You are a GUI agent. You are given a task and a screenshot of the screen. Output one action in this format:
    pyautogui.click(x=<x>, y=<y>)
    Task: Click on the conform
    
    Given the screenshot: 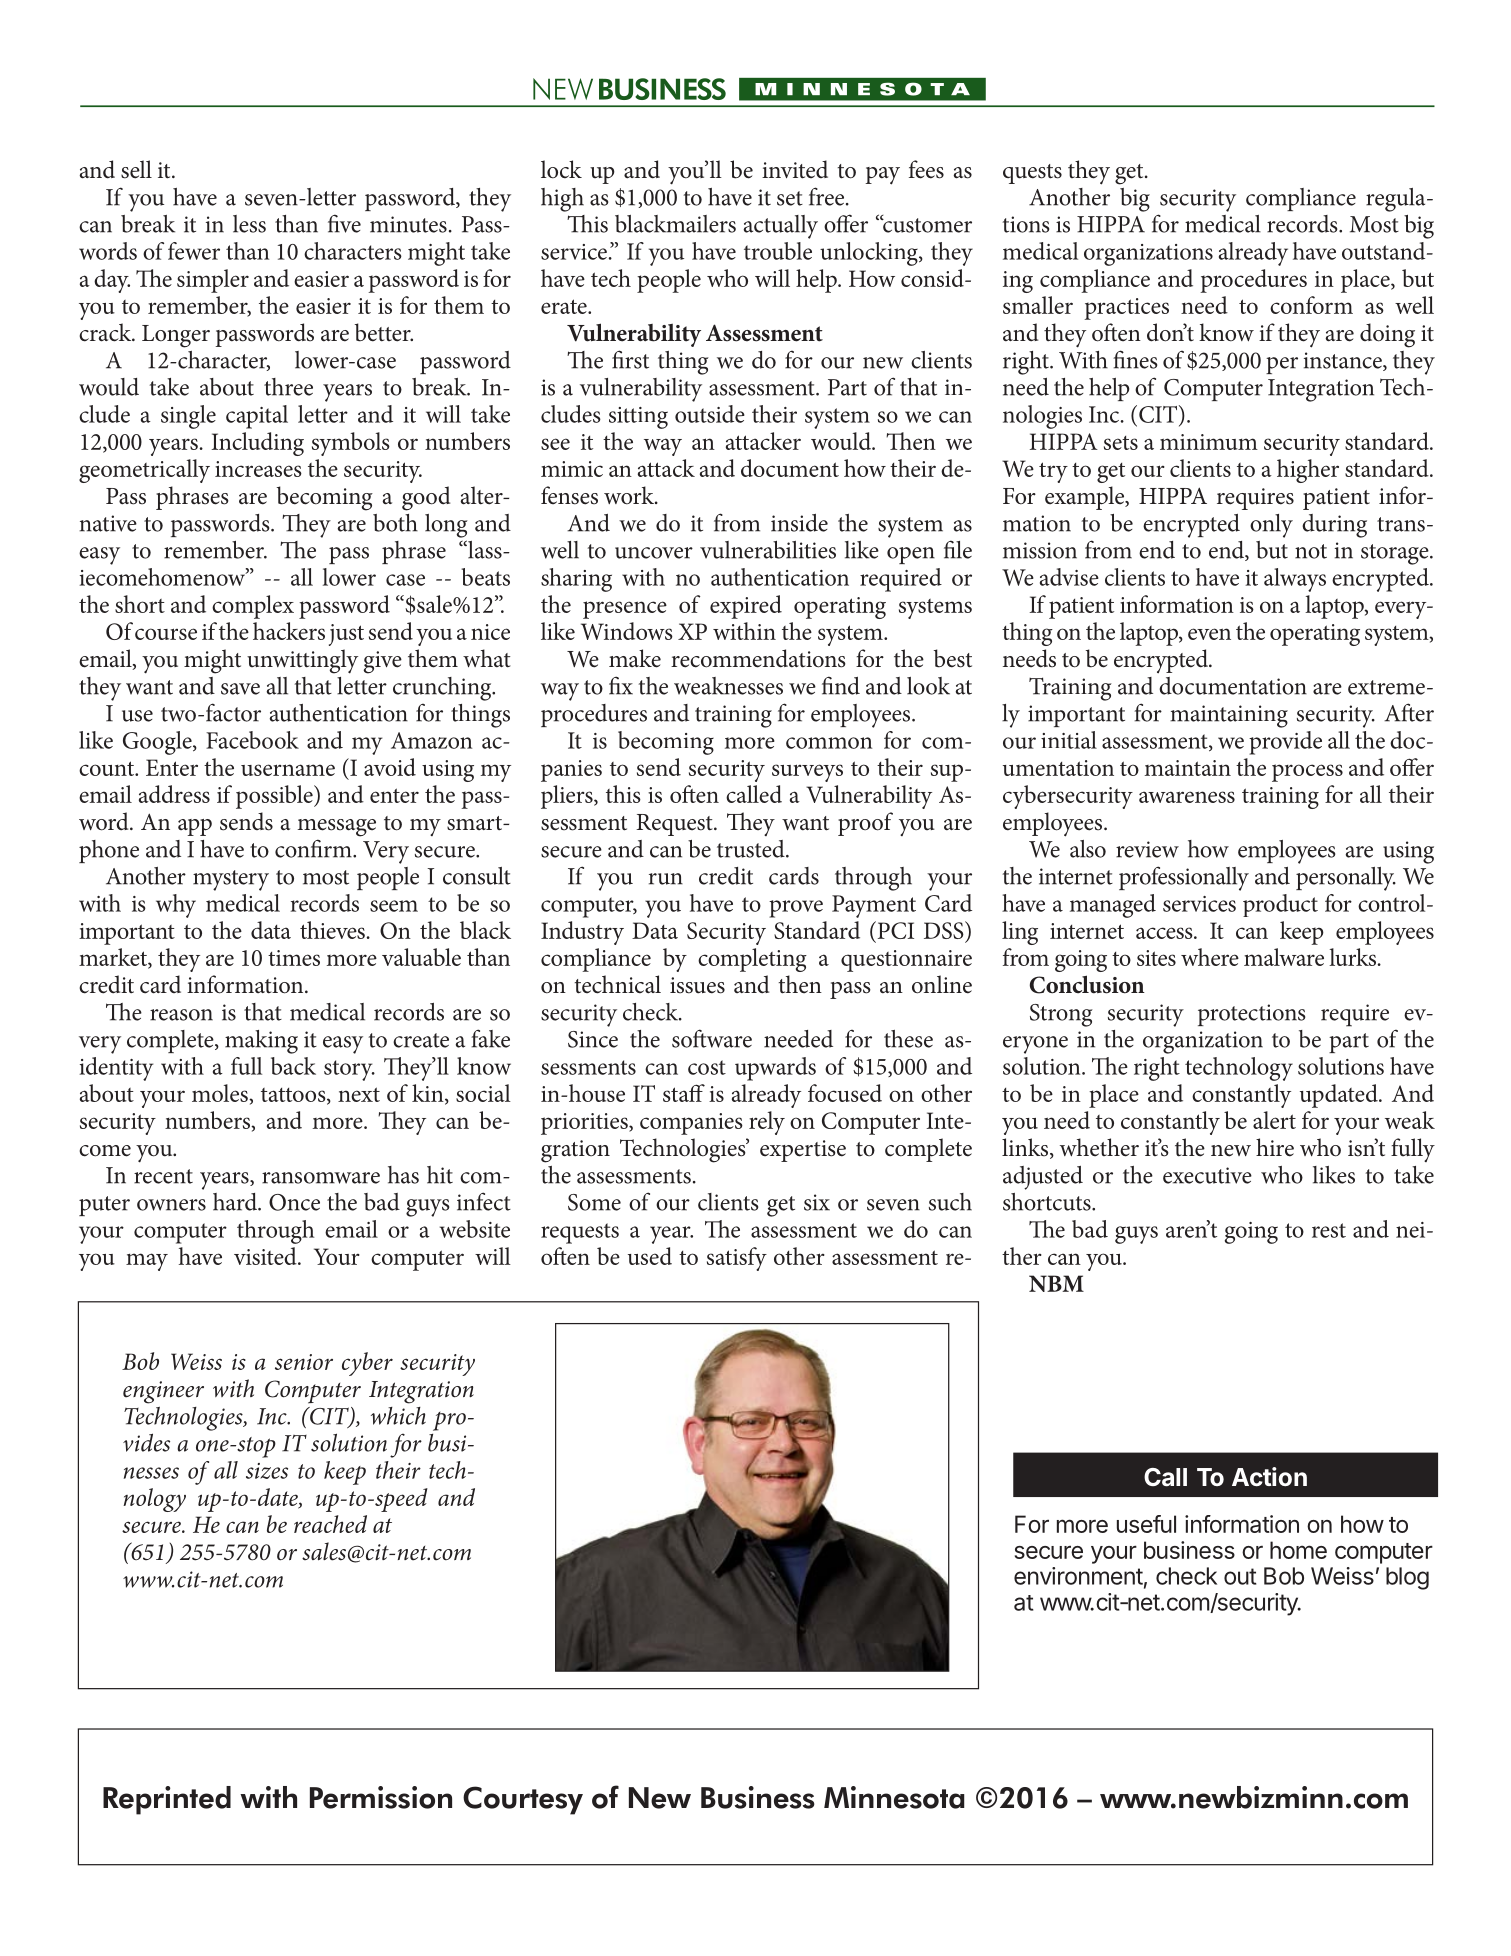 What is the action you would take?
    pyautogui.click(x=1311, y=305)
